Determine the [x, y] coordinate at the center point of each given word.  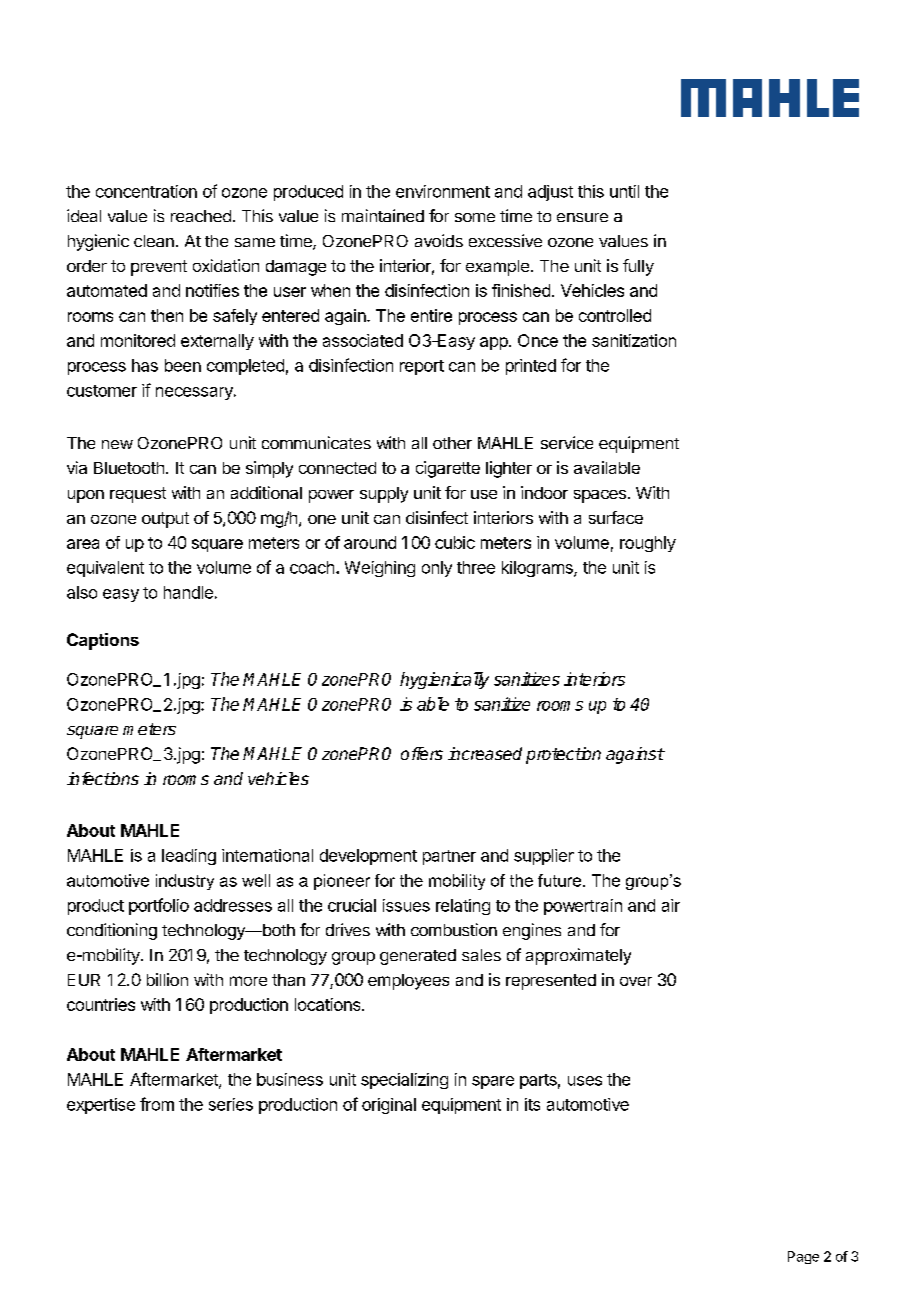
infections [103, 778]
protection [563, 755]
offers [422, 753]
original [389, 1106]
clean [154, 241]
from [157, 1104]
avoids [439, 240]
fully [638, 267]
